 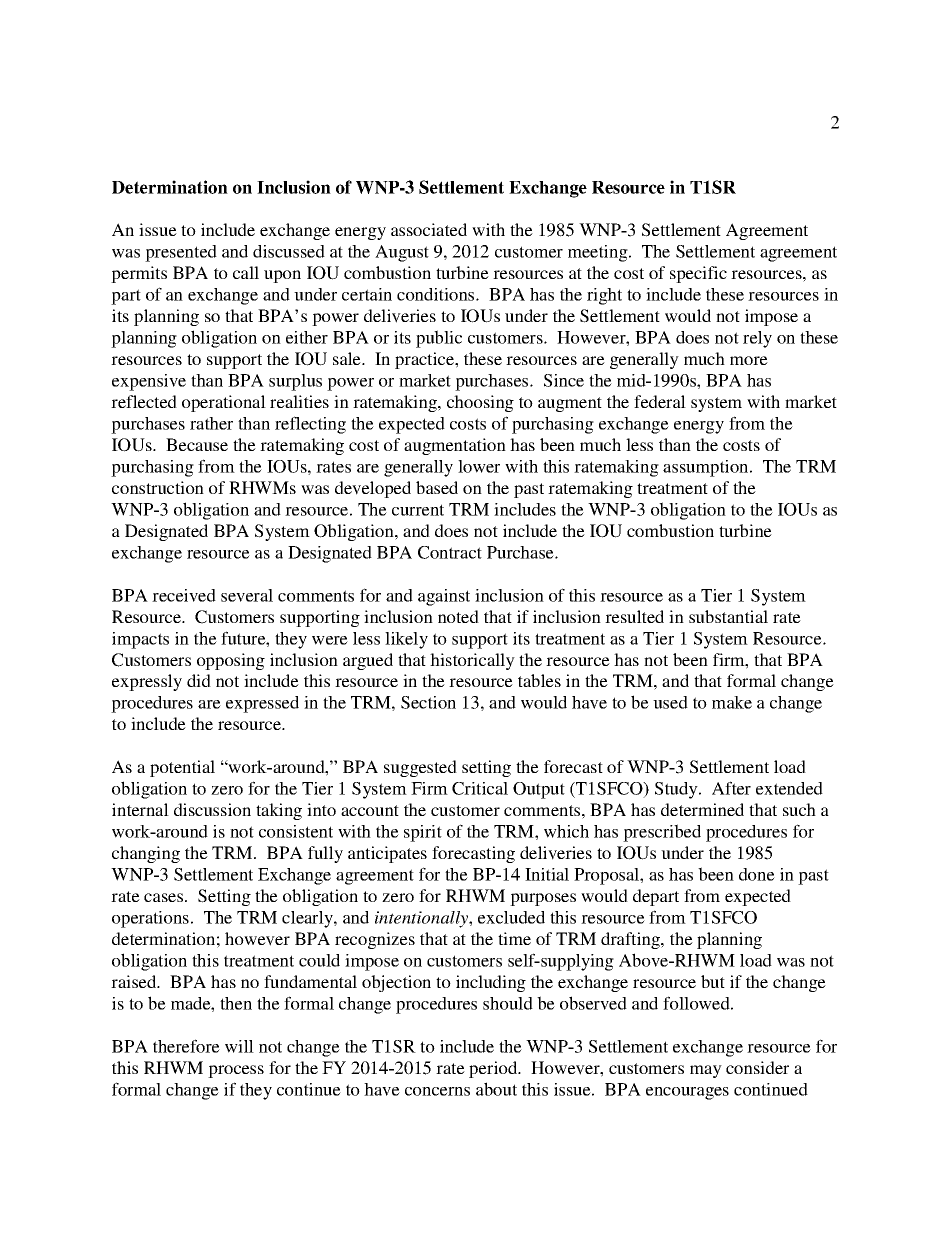 I want to click on federal, so click(x=660, y=401).
